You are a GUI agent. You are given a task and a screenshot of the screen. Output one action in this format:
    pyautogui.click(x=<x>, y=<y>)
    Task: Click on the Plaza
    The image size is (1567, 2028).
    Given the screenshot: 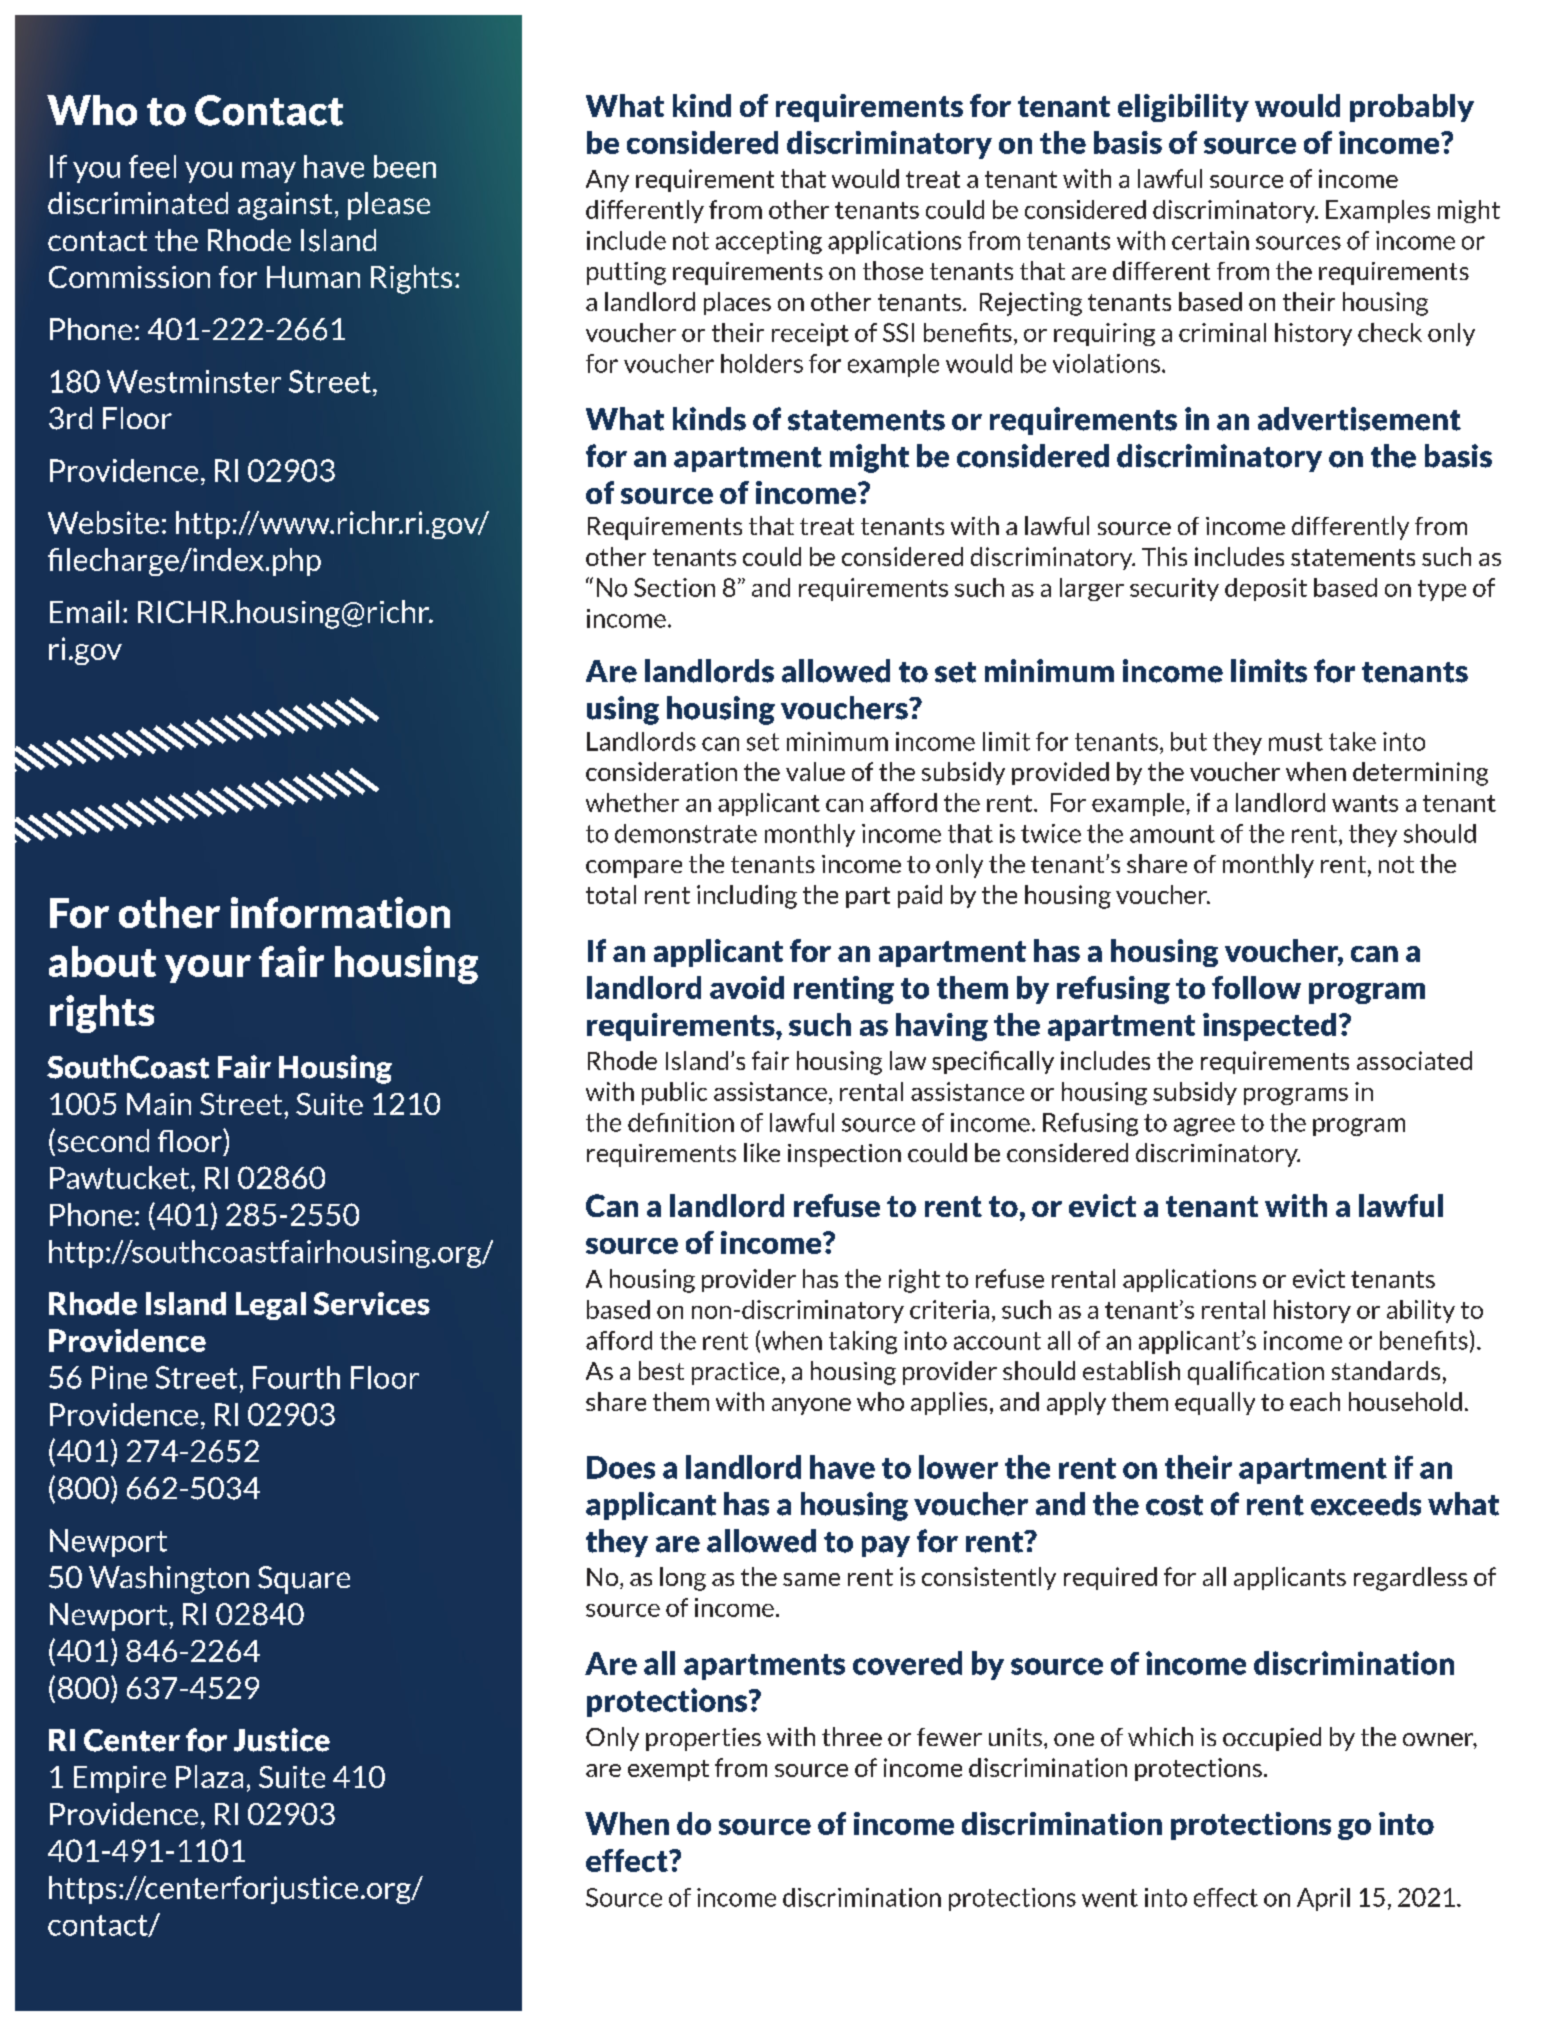 What is the action you would take?
    pyautogui.click(x=209, y=1776)
